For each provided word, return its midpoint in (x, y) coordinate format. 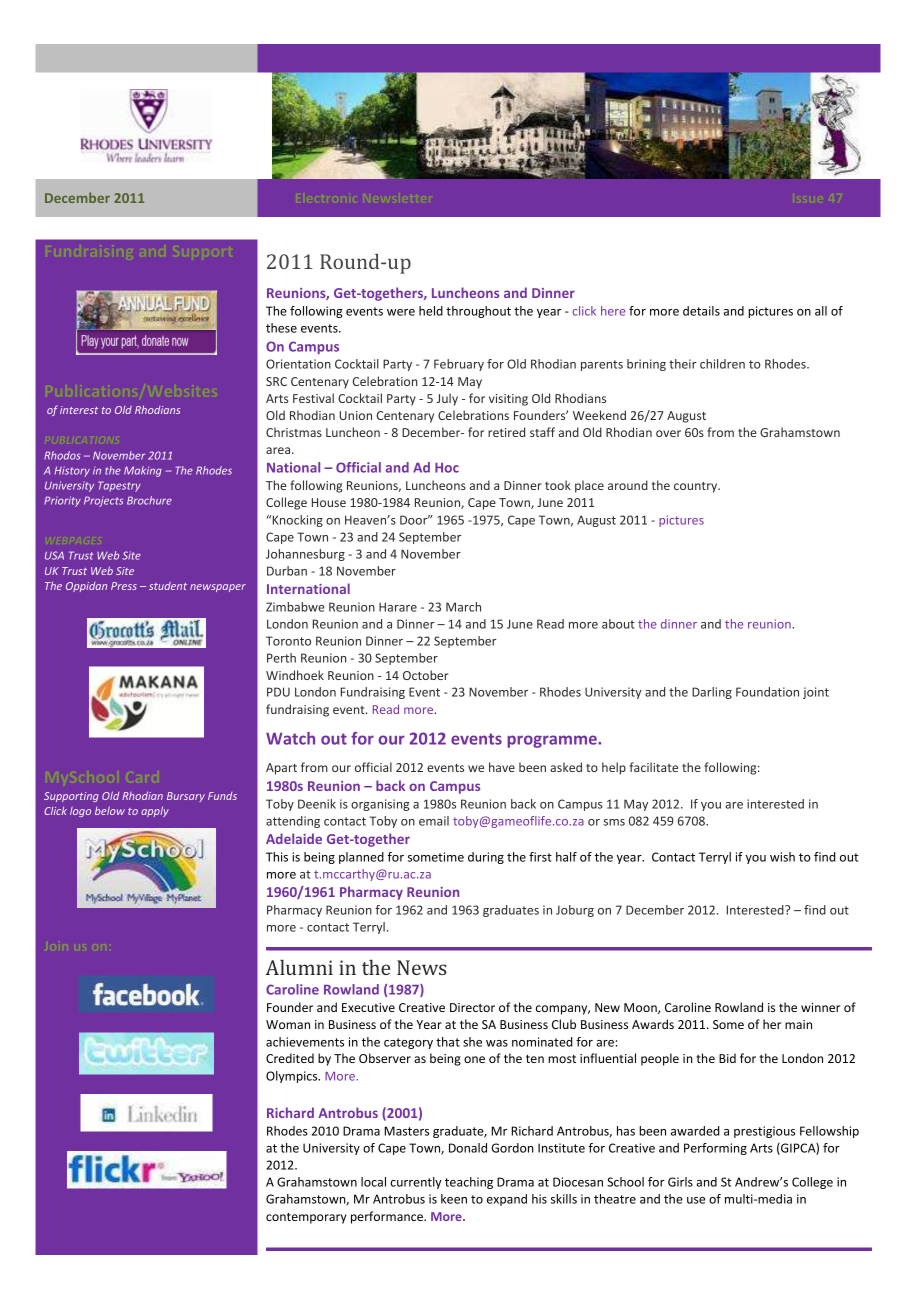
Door (415, 520)
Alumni (299, 967)
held (431, 311)
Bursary (186, 797)
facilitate (653, 767)
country (697, 487)
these (281, 328)
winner (820, 1007)
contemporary (306, 1218)
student (168, 586)
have (502, 767)
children (722, 364)
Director (472, 1007)
